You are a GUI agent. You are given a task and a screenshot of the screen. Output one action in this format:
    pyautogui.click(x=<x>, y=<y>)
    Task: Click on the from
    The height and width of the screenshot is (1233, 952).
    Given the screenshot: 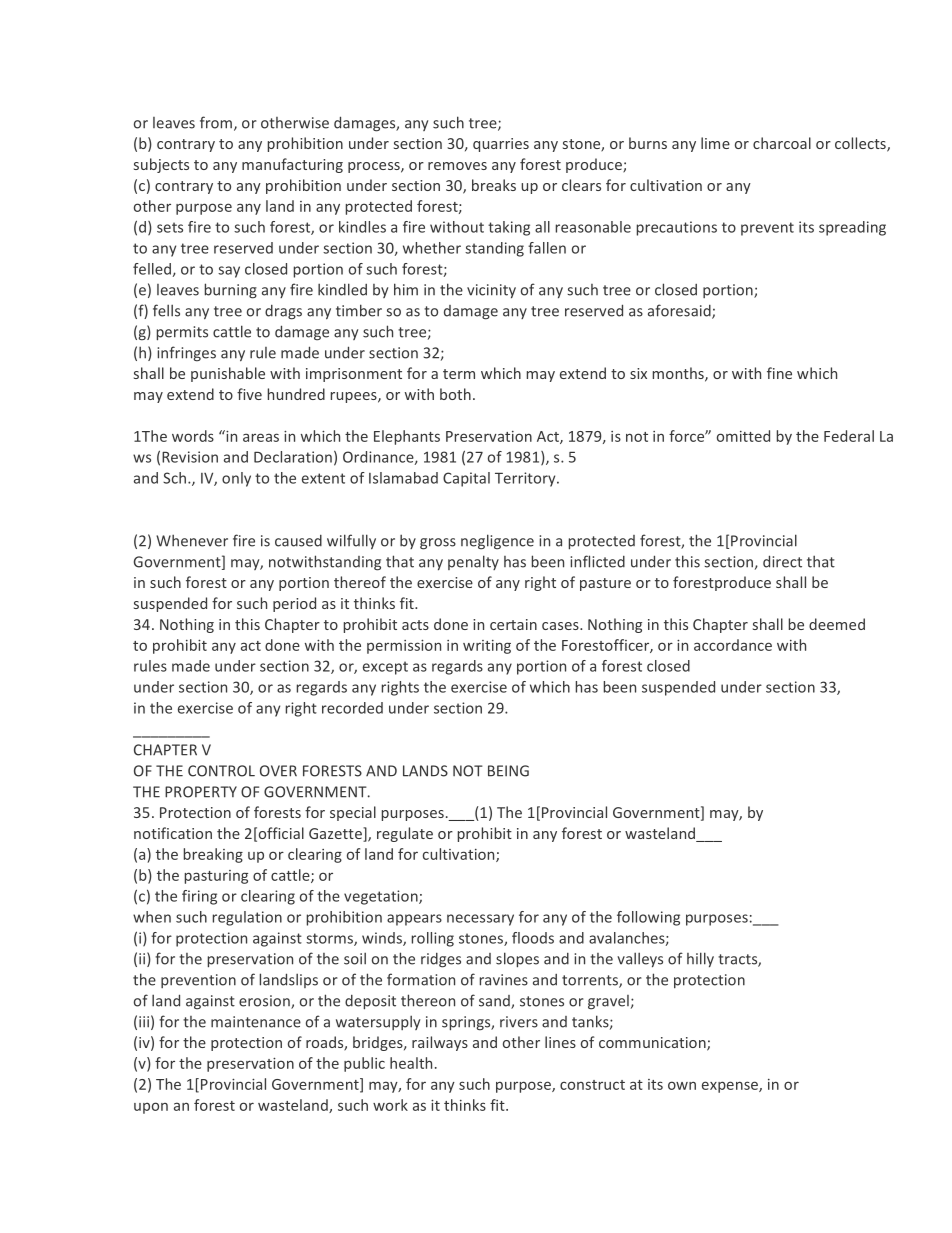 What is the action you would take?
    pyautogui.click(x=216, y=122)
